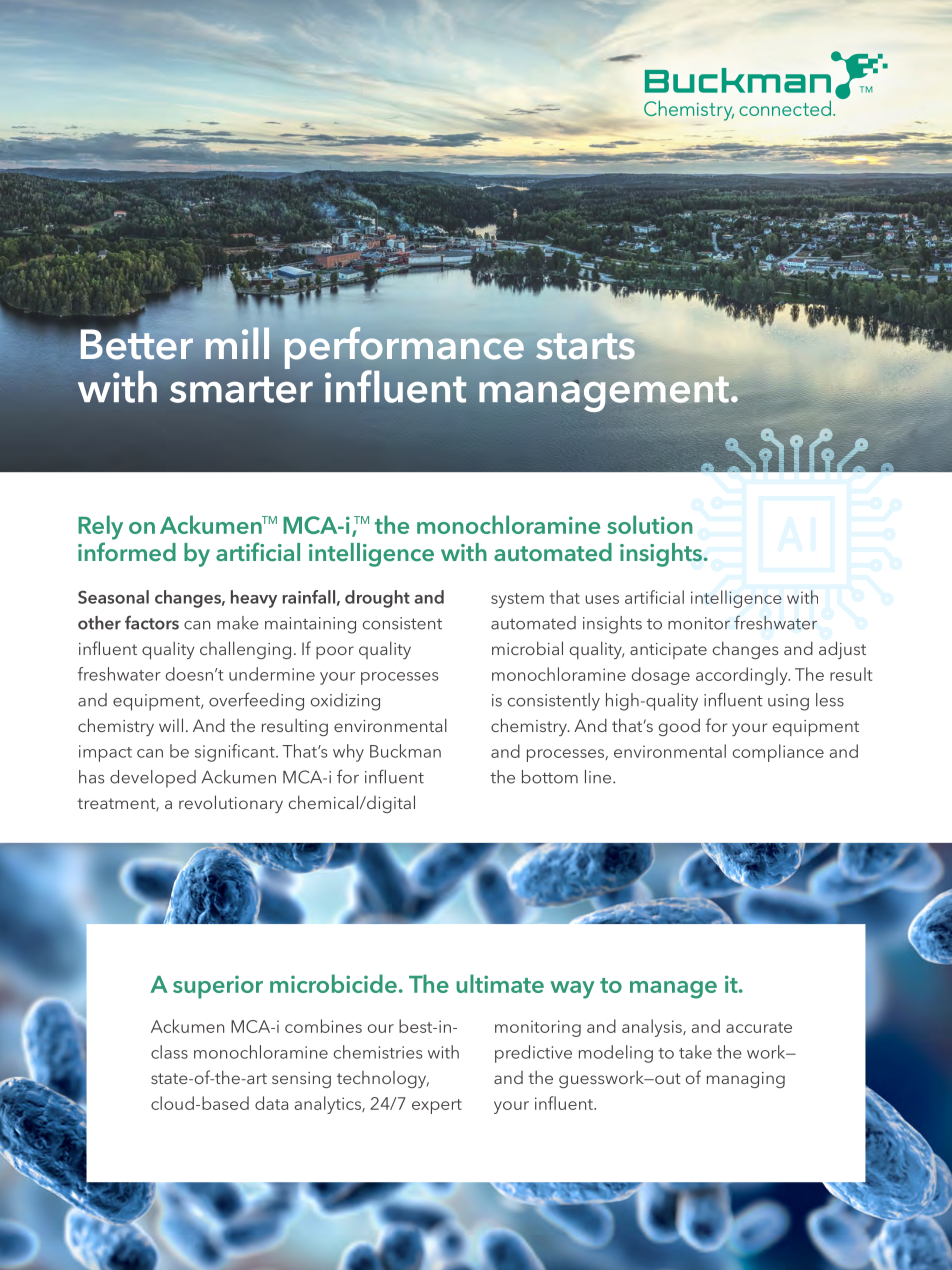 Image resolution: width=952 pixels, height=1270 pixels. I want to click on system, so click(517, 600).
